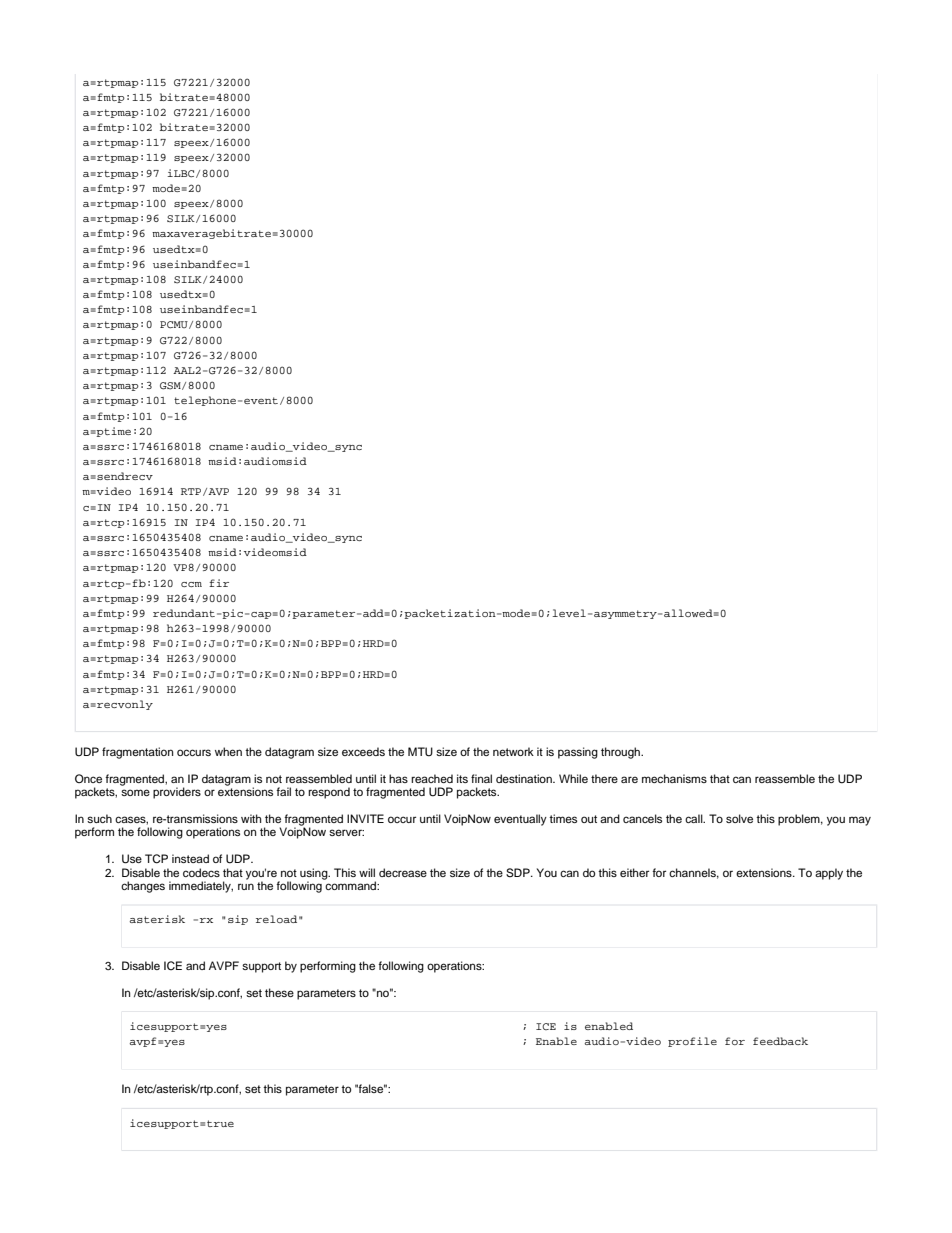  Describe the element at coordinates (621, 753) in the page. I see `through` at that location.
